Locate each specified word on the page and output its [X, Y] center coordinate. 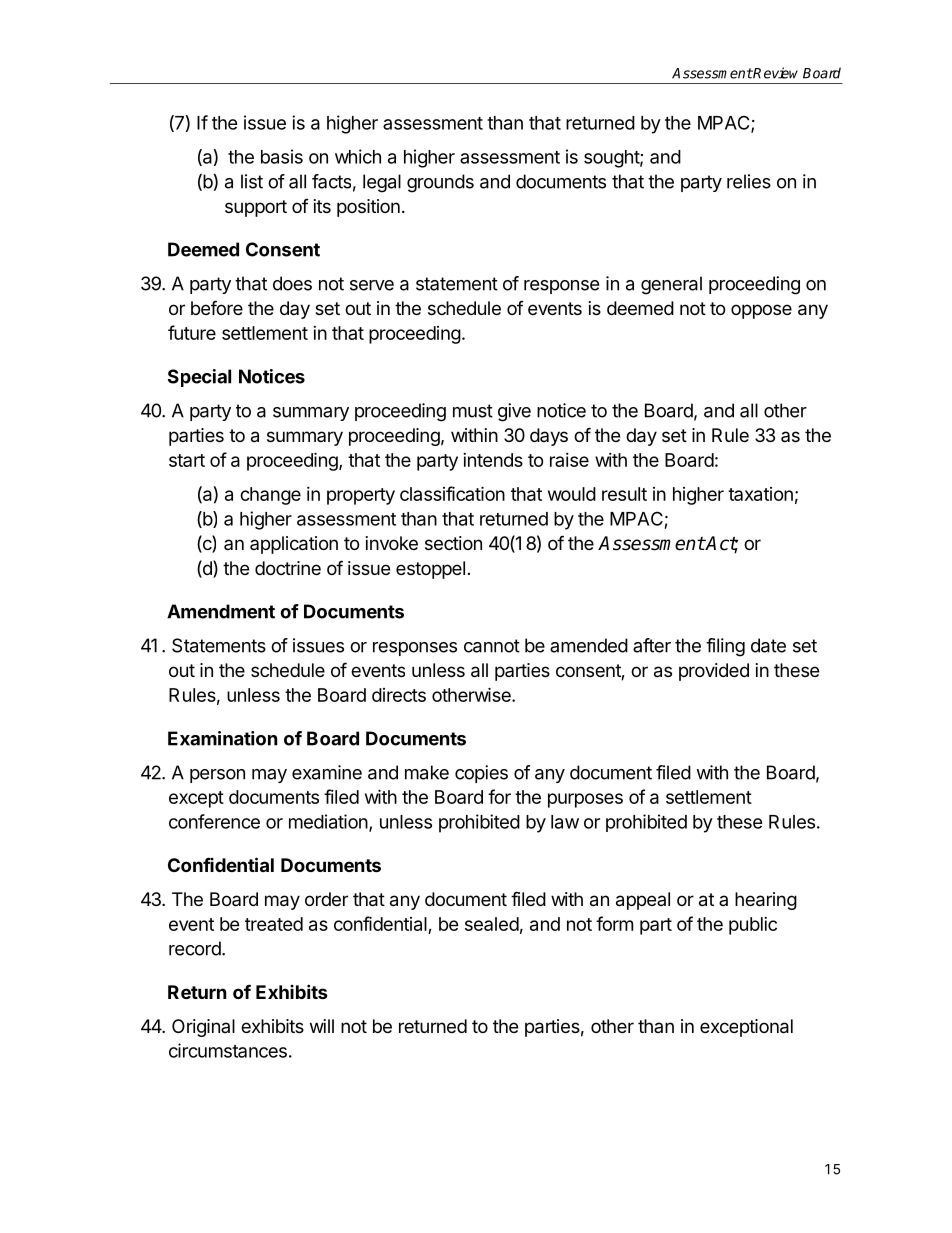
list [252, 181]
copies [481, 774]
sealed [492, 924]
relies [749, 181]
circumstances [228, 1050]
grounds [440, 183]
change [270, 496]
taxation [760, 494]
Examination [223, 738]
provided [714, 672]
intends [493, 460]
